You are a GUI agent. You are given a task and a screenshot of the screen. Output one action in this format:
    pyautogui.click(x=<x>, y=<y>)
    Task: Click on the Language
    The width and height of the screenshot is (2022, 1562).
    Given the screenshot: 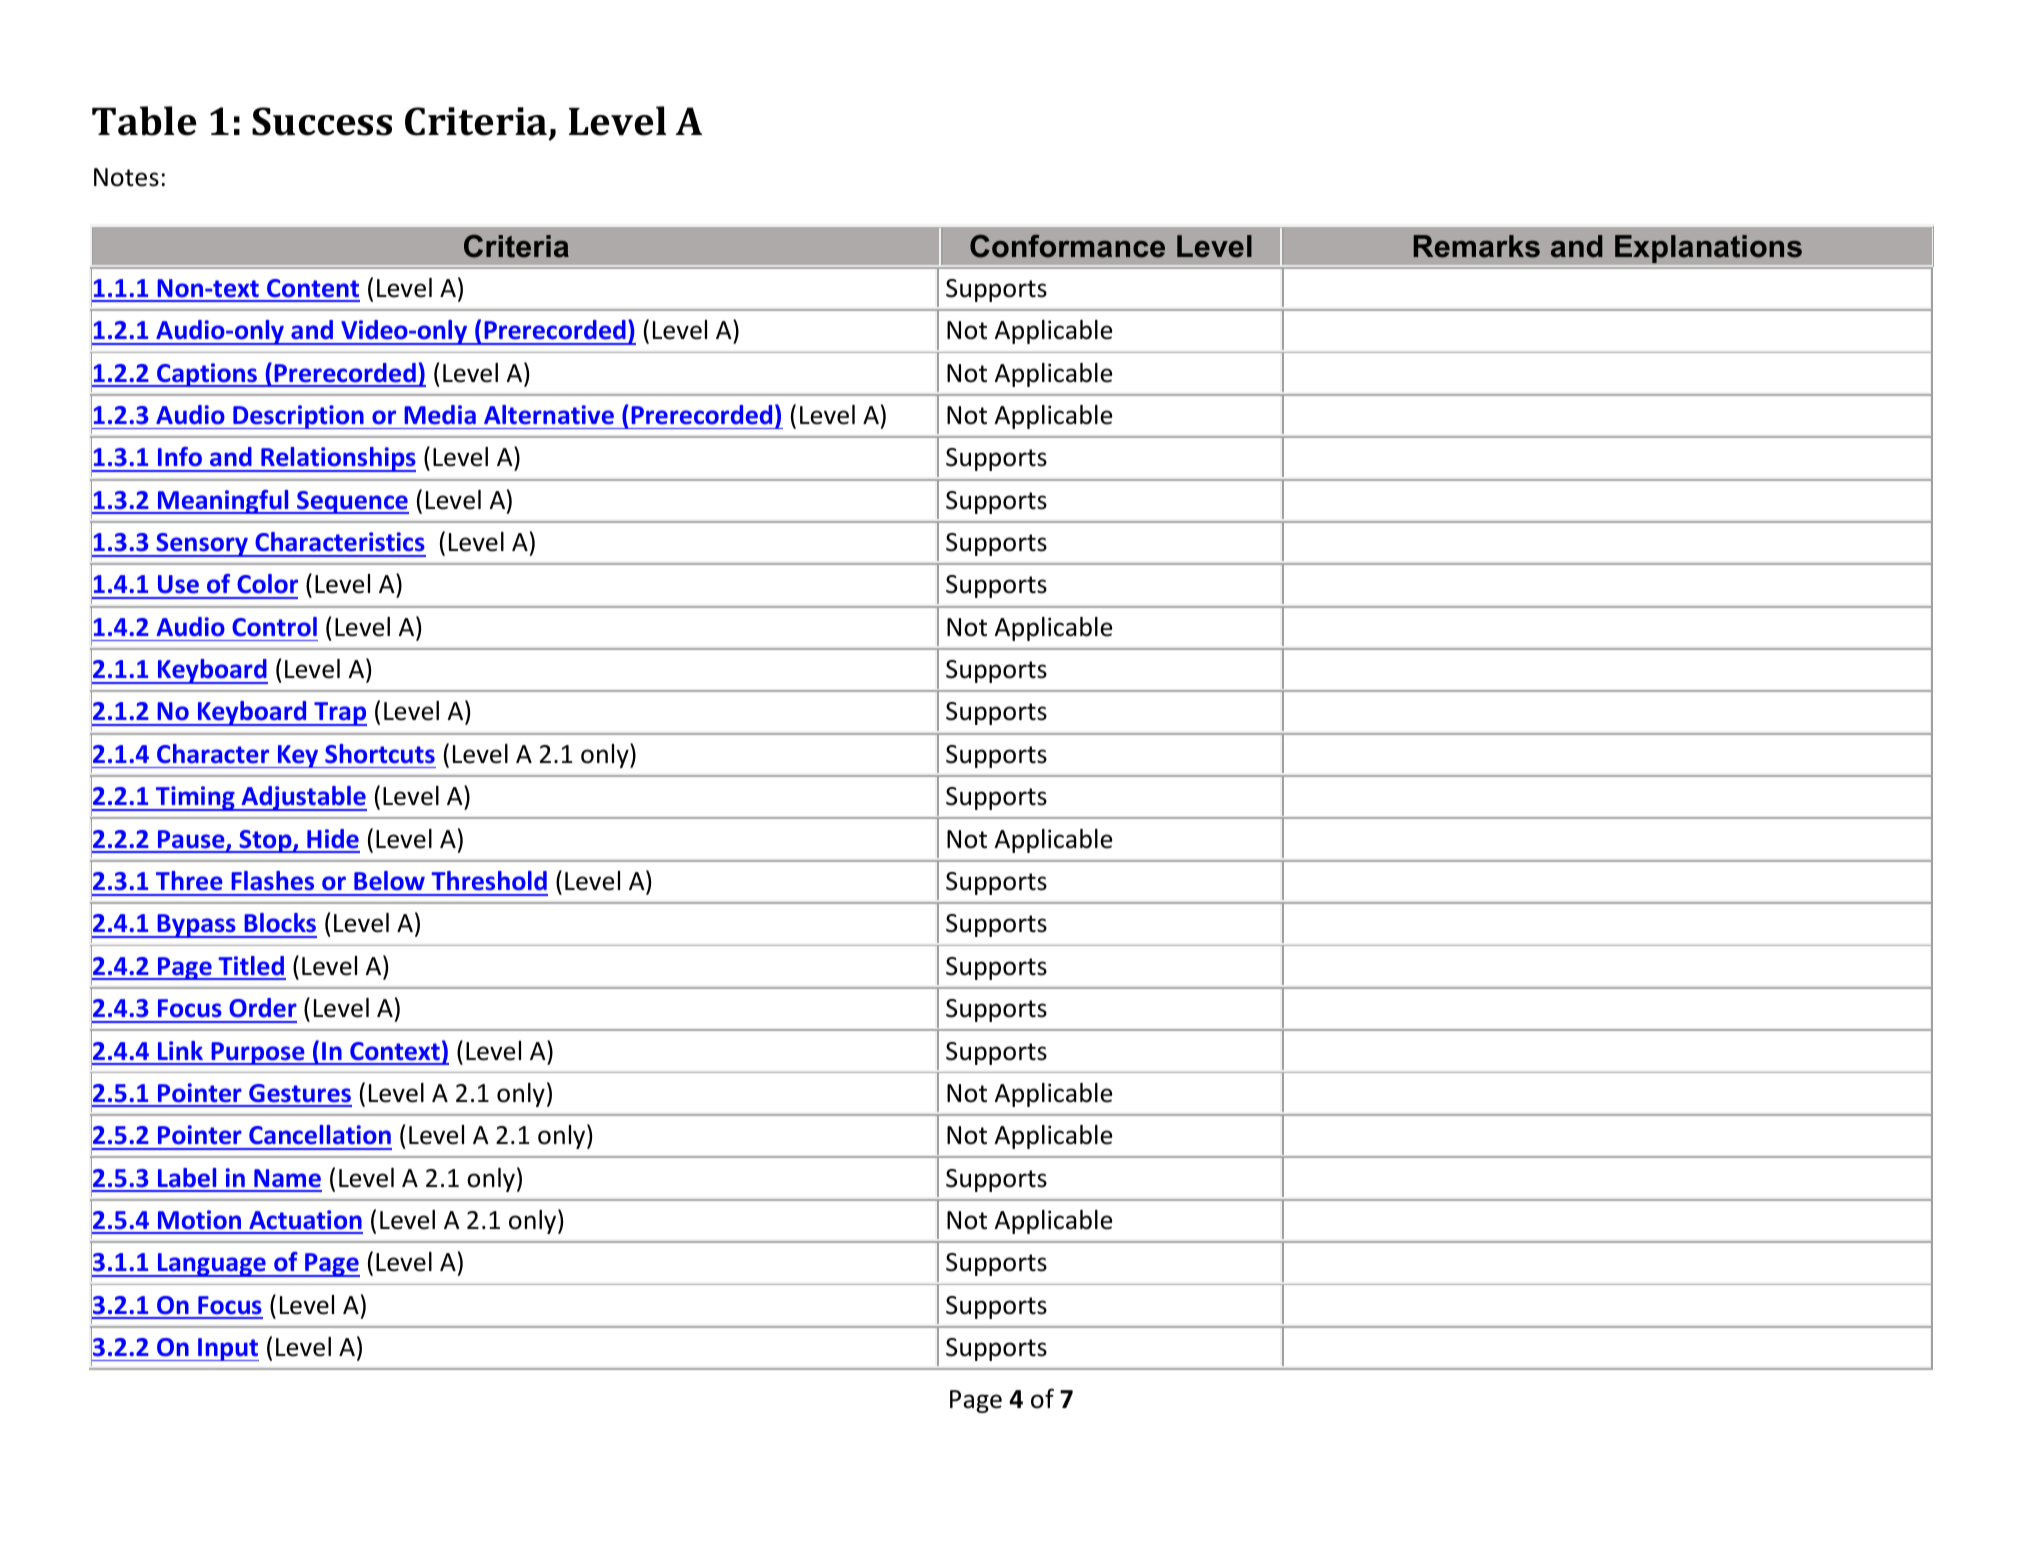 What is the action you would take?
    pyautogui.click(x=212, y=1265)
